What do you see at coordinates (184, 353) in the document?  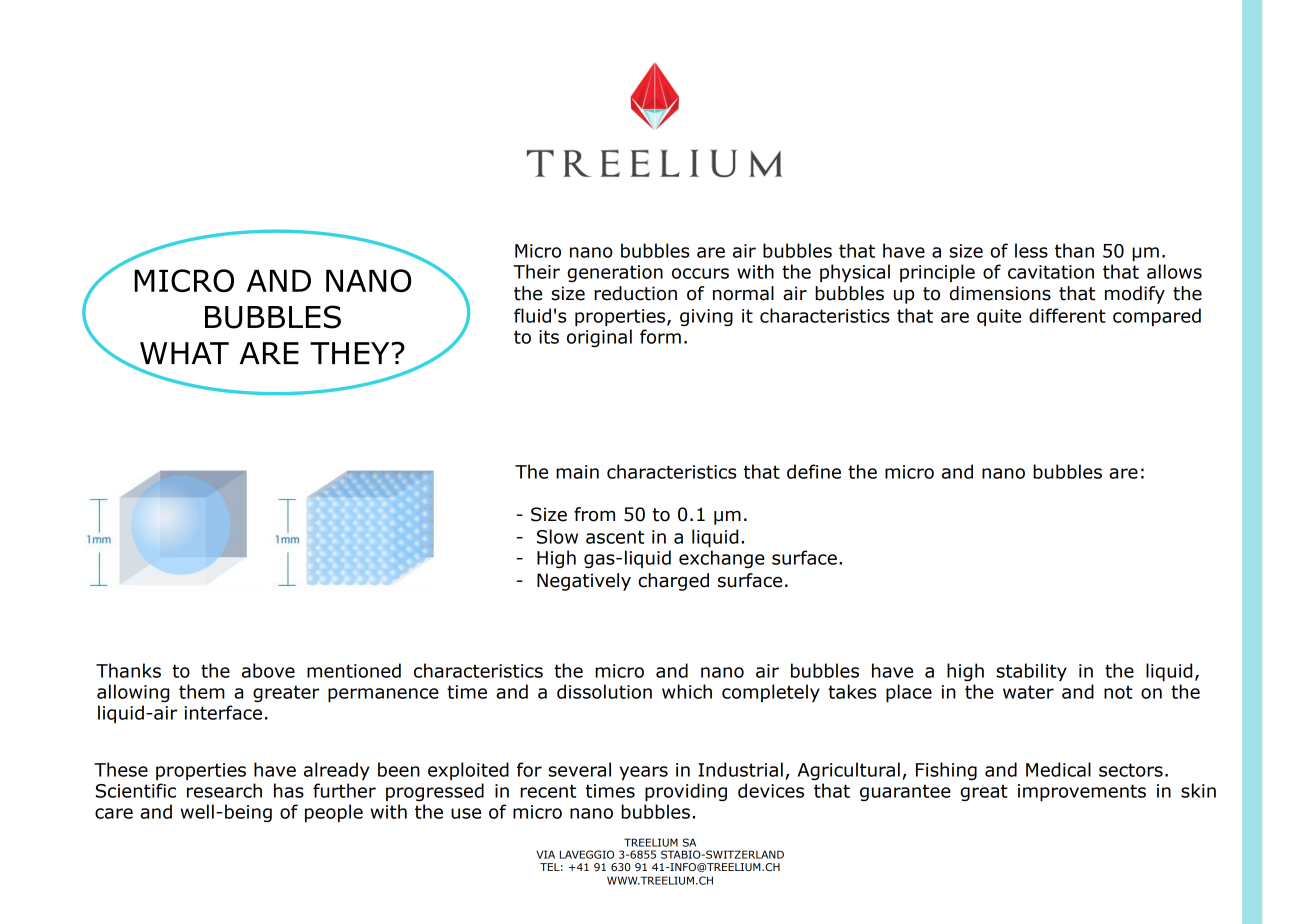 I see `WHAT` at bounding box center [184, 353].
